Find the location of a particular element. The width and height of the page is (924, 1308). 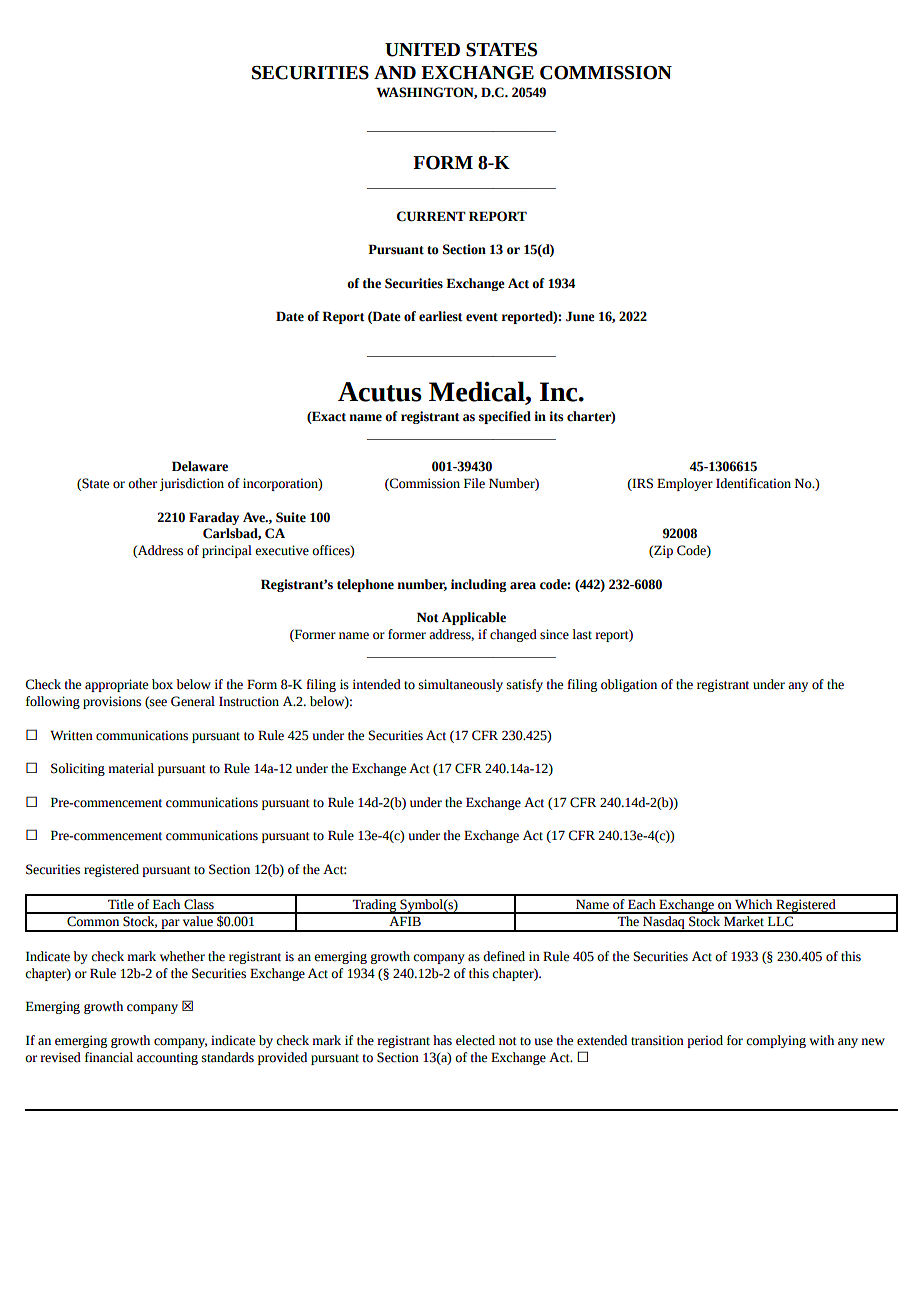

simultaneously is located at coordinates (461, 685).
